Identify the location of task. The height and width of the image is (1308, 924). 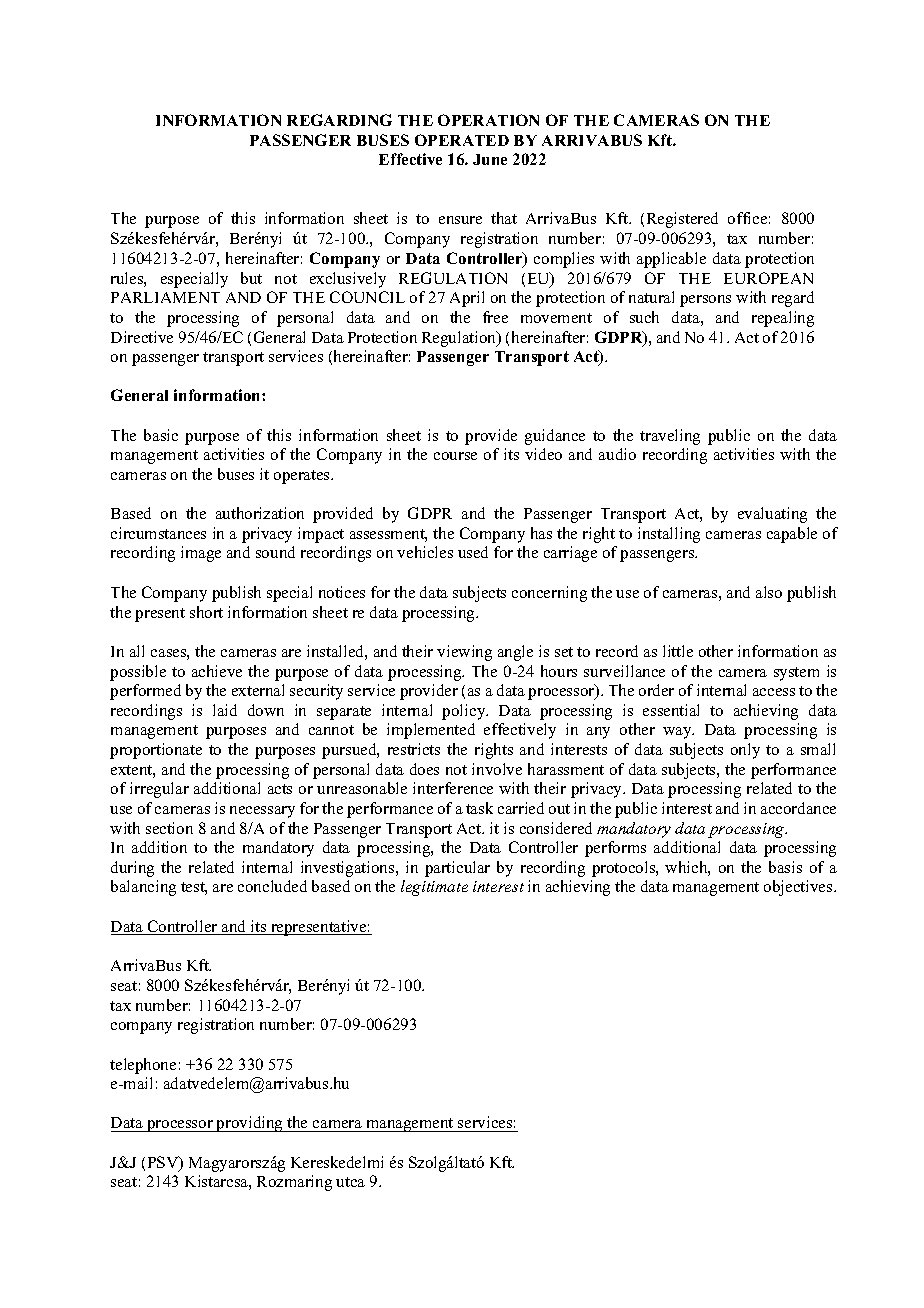
(479, 808).
